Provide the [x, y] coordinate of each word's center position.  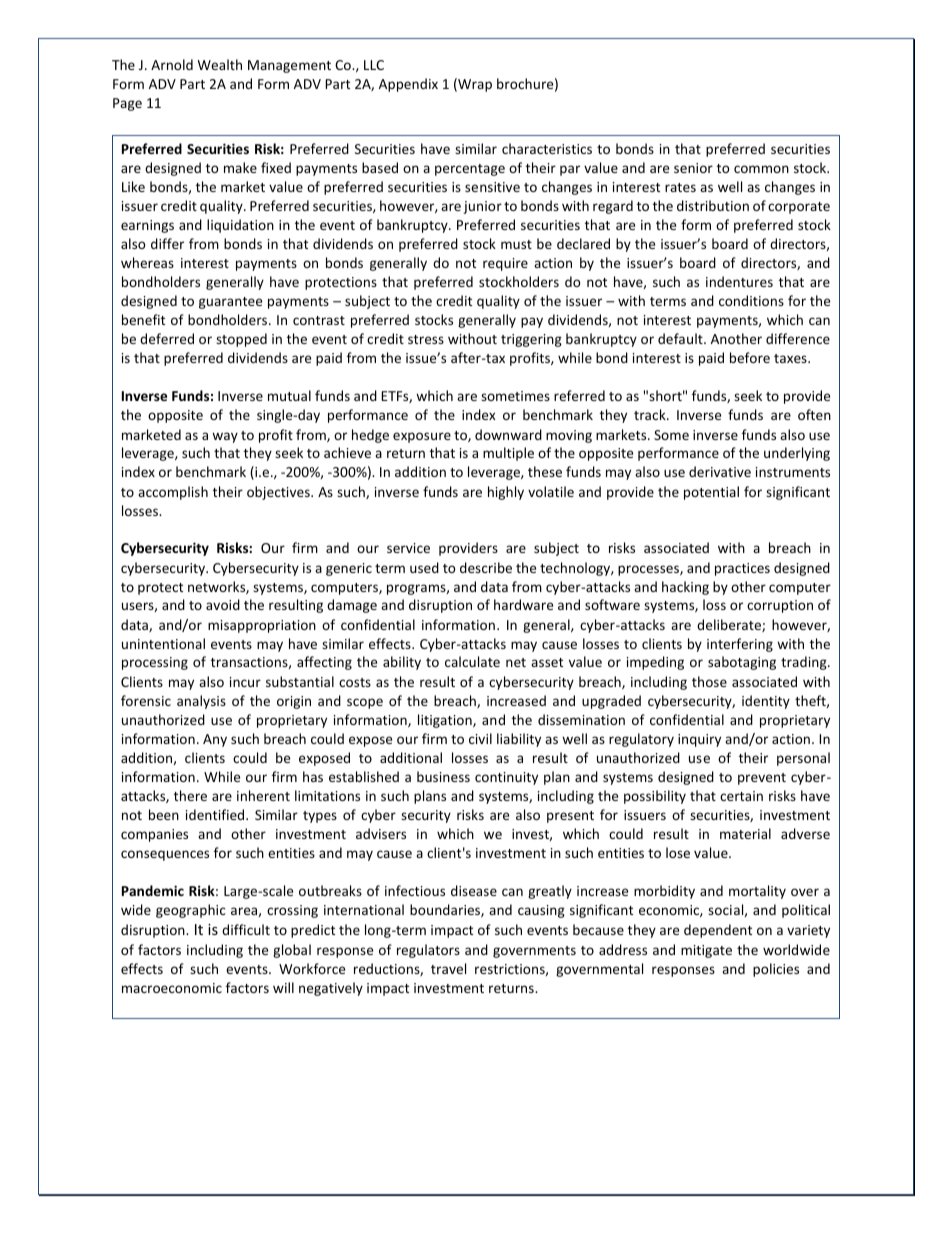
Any [215, 740]
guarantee [230, 303]
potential [711, 493]
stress [426, 339]
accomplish [173, 493]
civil [480, 738]
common [761, 169]
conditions [751, 300]
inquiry [699, 740]
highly [506, 493]
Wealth [220, 64]
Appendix [408, 85]
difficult [246, 929]
